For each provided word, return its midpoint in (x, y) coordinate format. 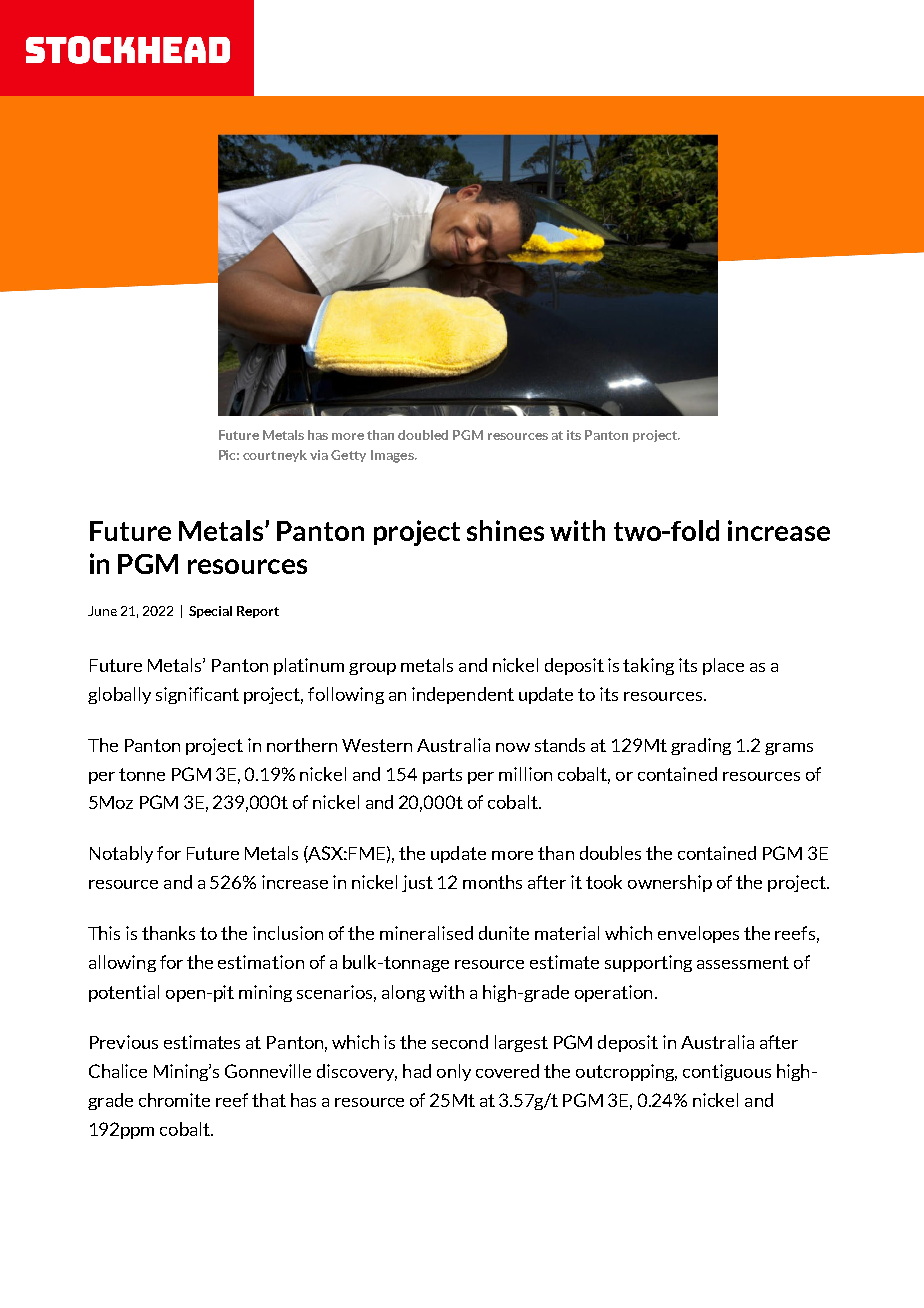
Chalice (118, 1071)
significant (197, 695)
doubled (423, 435)
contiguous (727, 1072)
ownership (670, 883)
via (319, 455)
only (454, 1072)
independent (463, 695)
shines (505, 530)
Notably (121, 854)
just (417, 883)
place (723, 666)
